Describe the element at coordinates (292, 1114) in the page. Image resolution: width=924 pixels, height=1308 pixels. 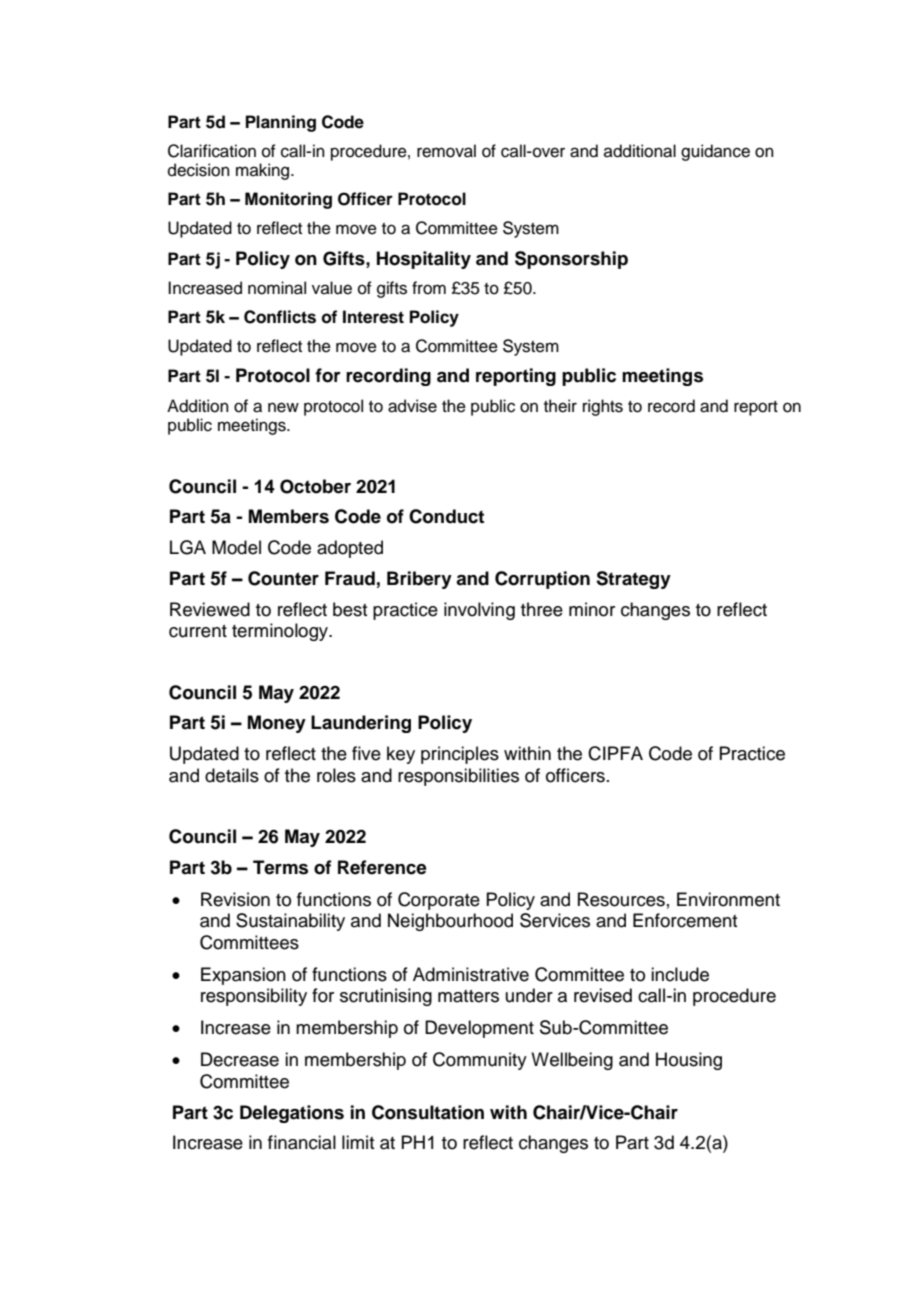
I see `Delegations` at that location.
